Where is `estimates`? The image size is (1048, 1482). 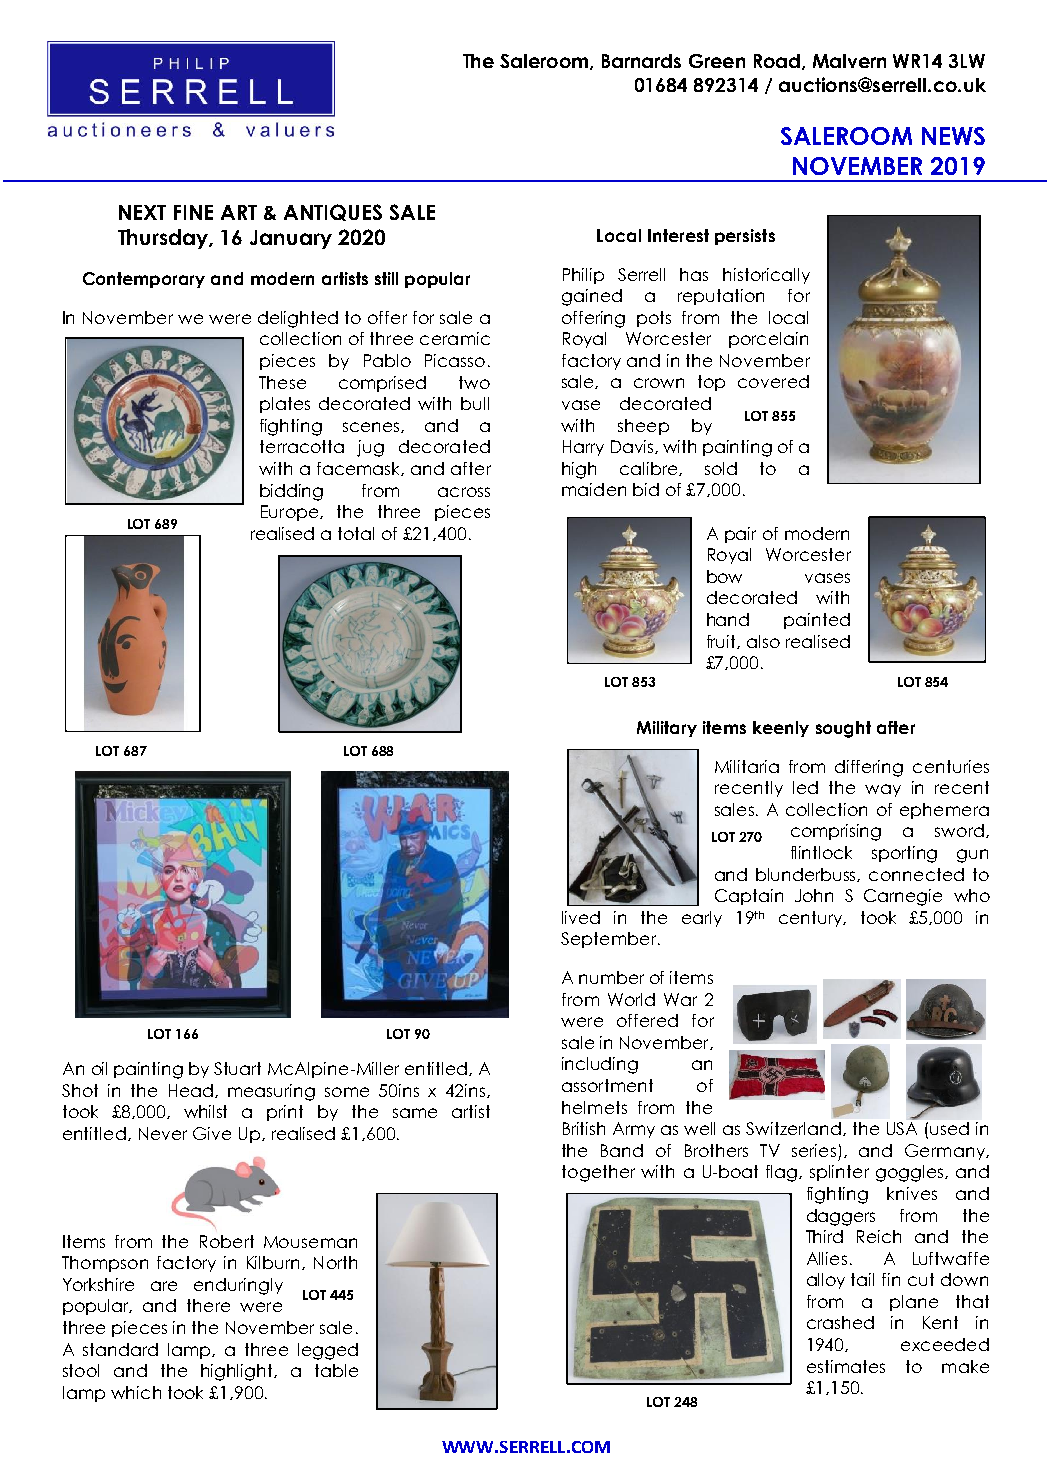
estimates is located at coordinates (846, 1366).
